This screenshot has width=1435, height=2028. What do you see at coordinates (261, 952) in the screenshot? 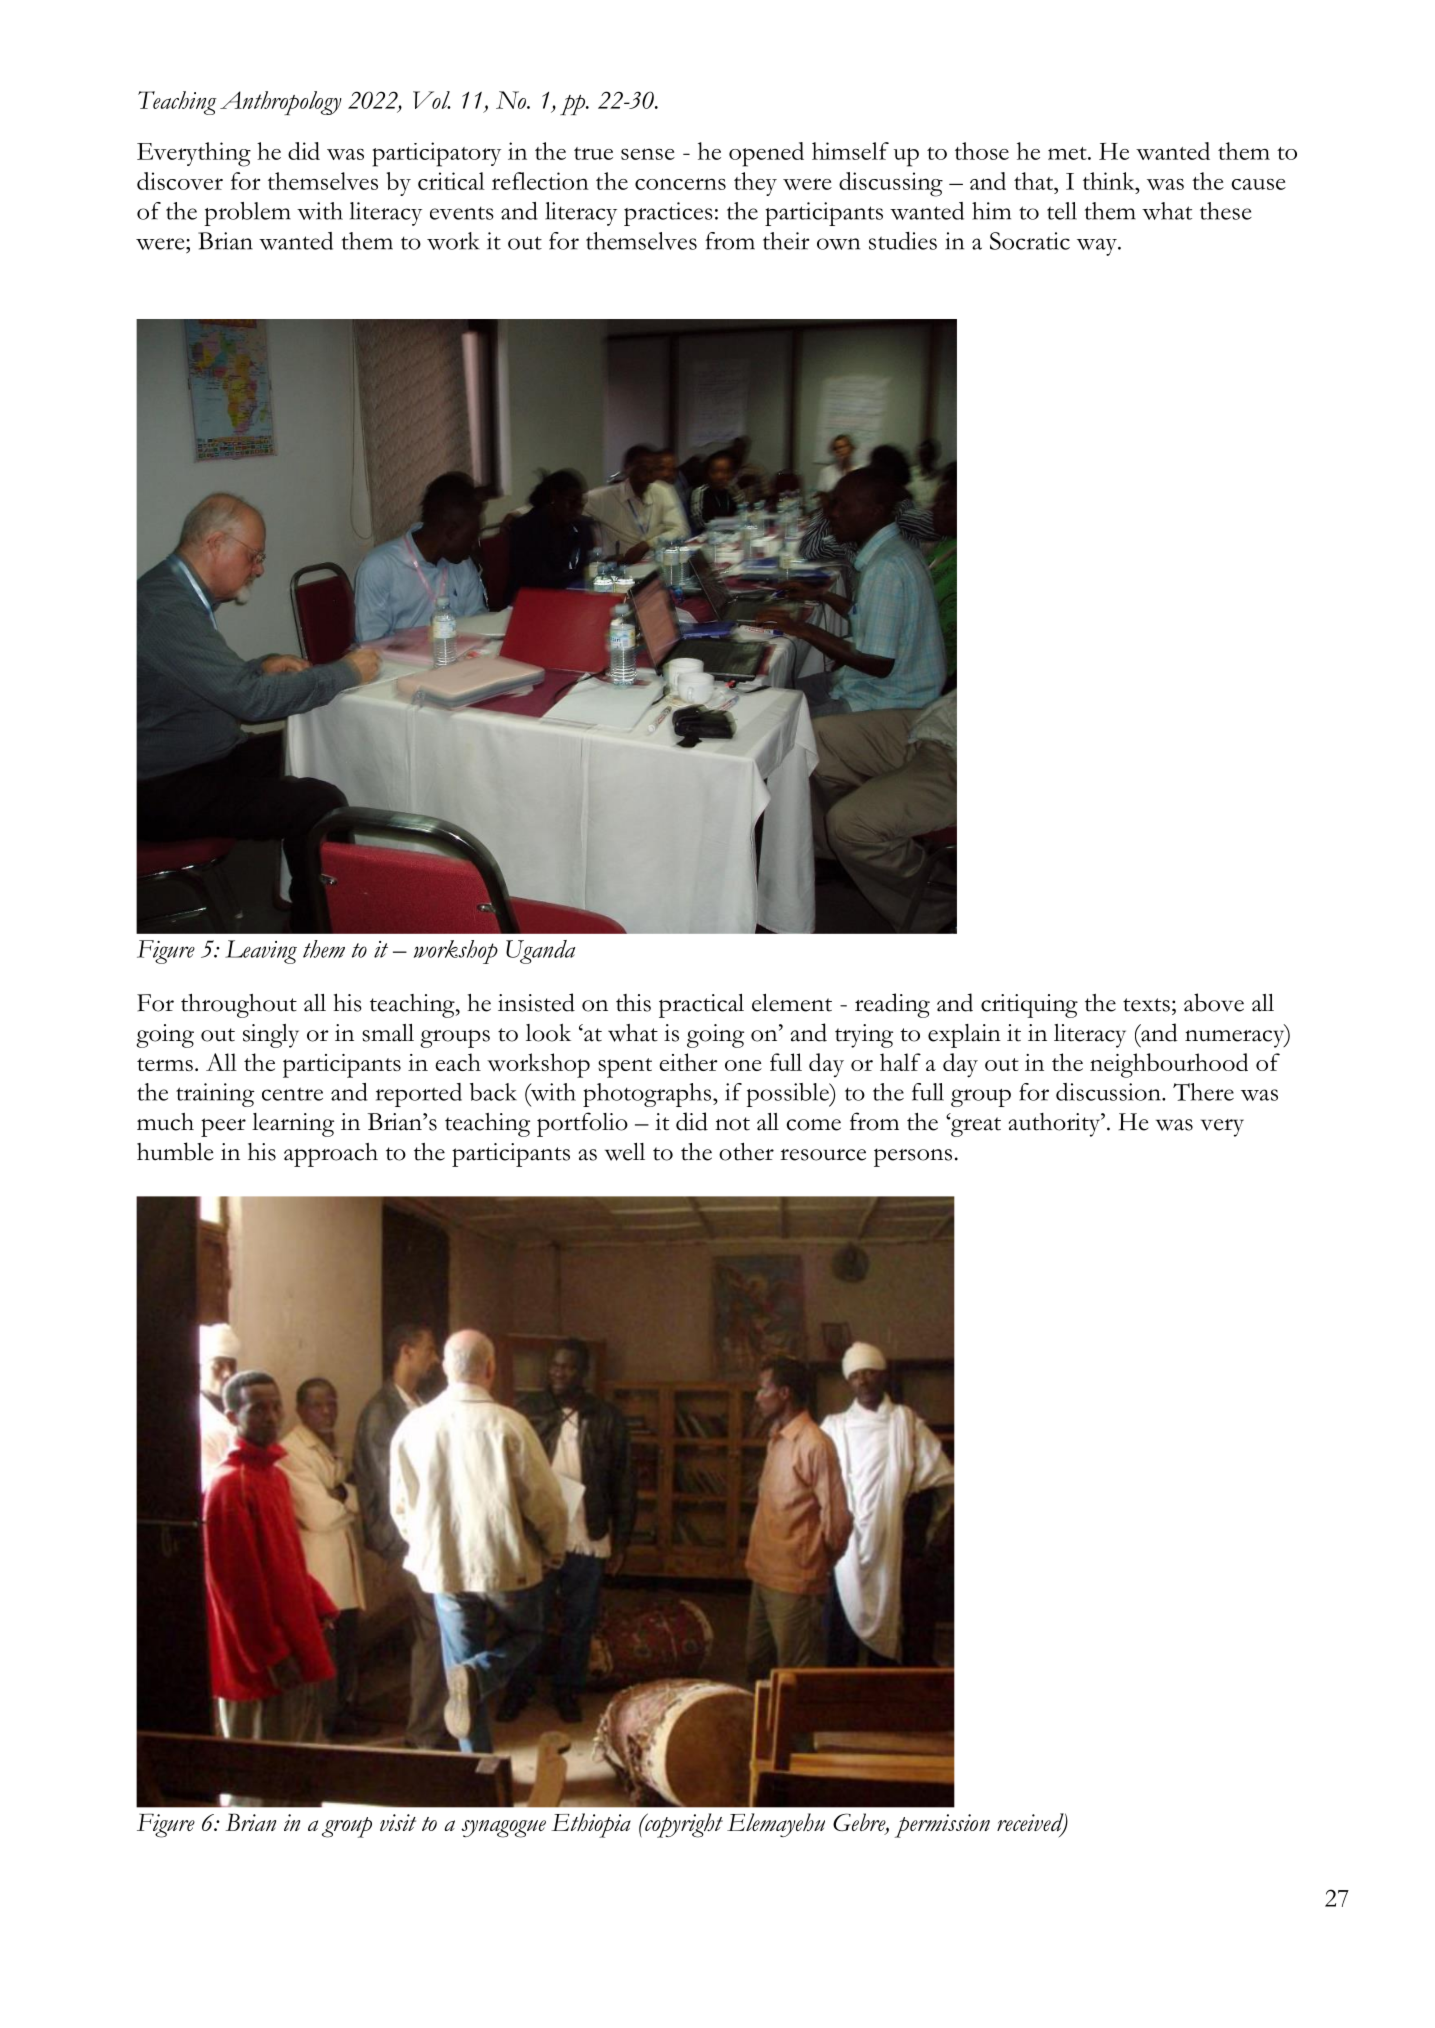
I see `Leaving` at bounding box center [261, 952].
